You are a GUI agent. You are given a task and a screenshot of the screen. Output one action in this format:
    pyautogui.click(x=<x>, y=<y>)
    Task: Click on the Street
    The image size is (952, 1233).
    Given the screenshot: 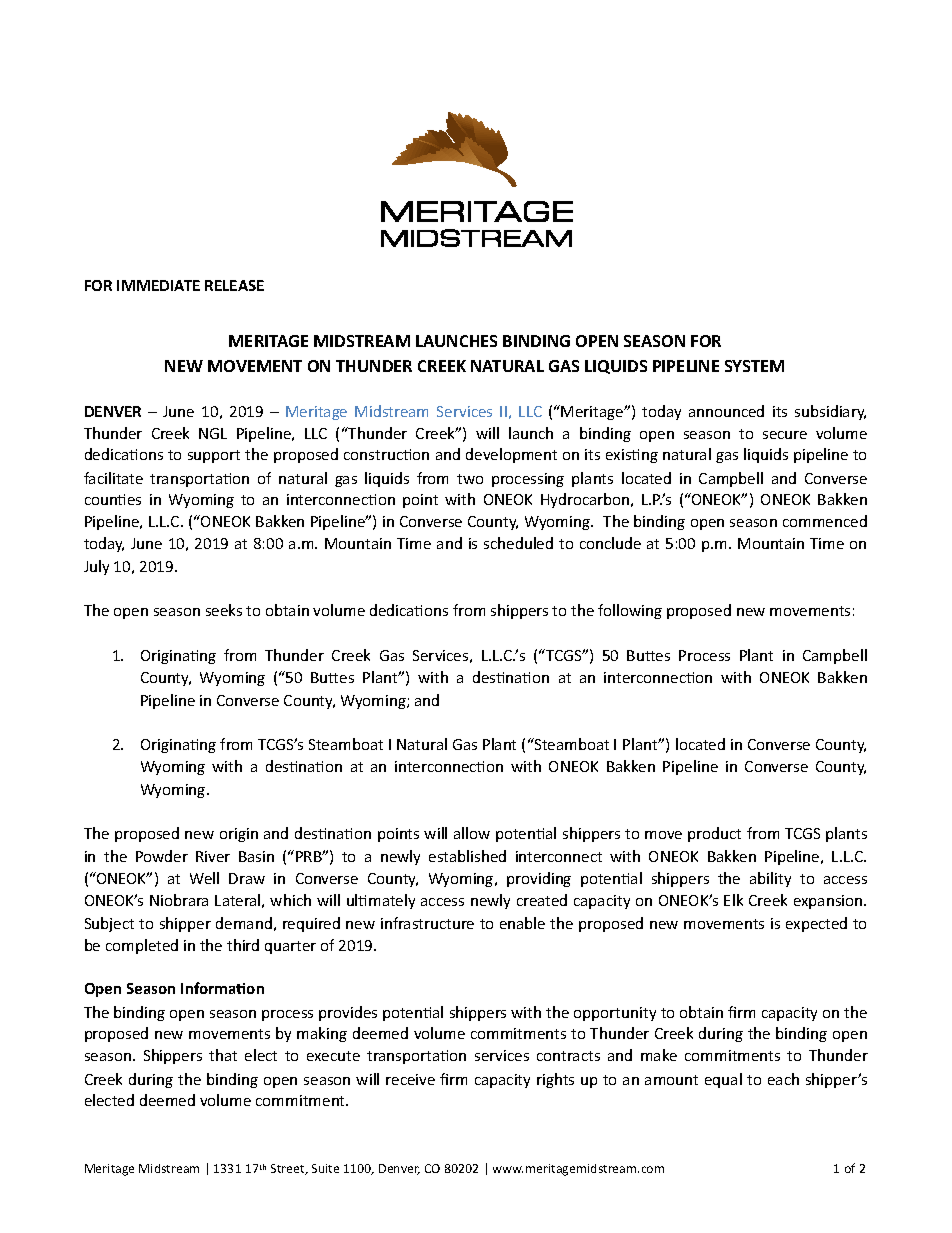 What is the action you would take?
    pyautogui.click(x=289, y=1169)
